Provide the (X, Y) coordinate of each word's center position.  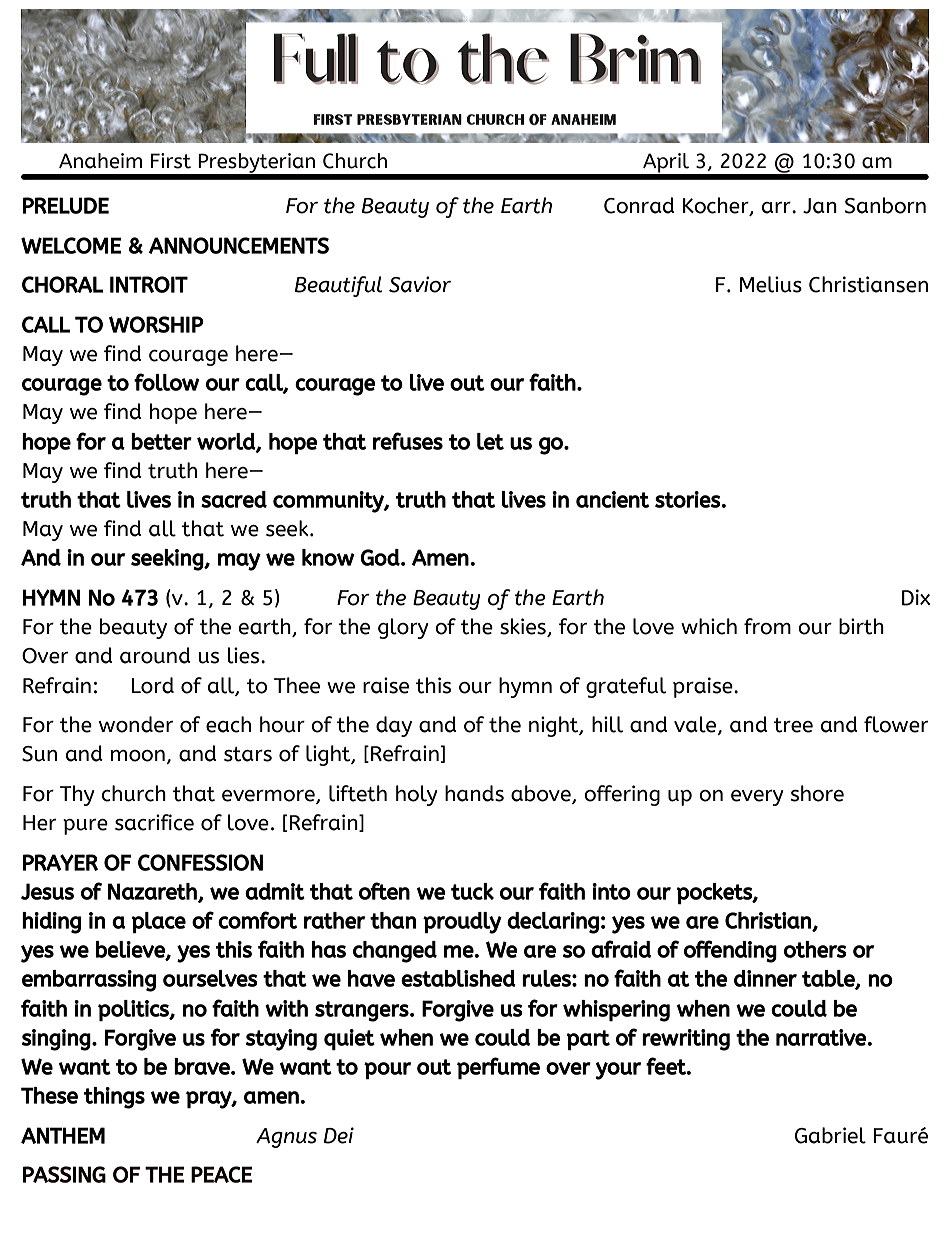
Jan (820, 206)
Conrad (639, 205)
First (171, 161)
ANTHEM (63, 1135)
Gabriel (830, 1135)
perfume (498, 1068)
